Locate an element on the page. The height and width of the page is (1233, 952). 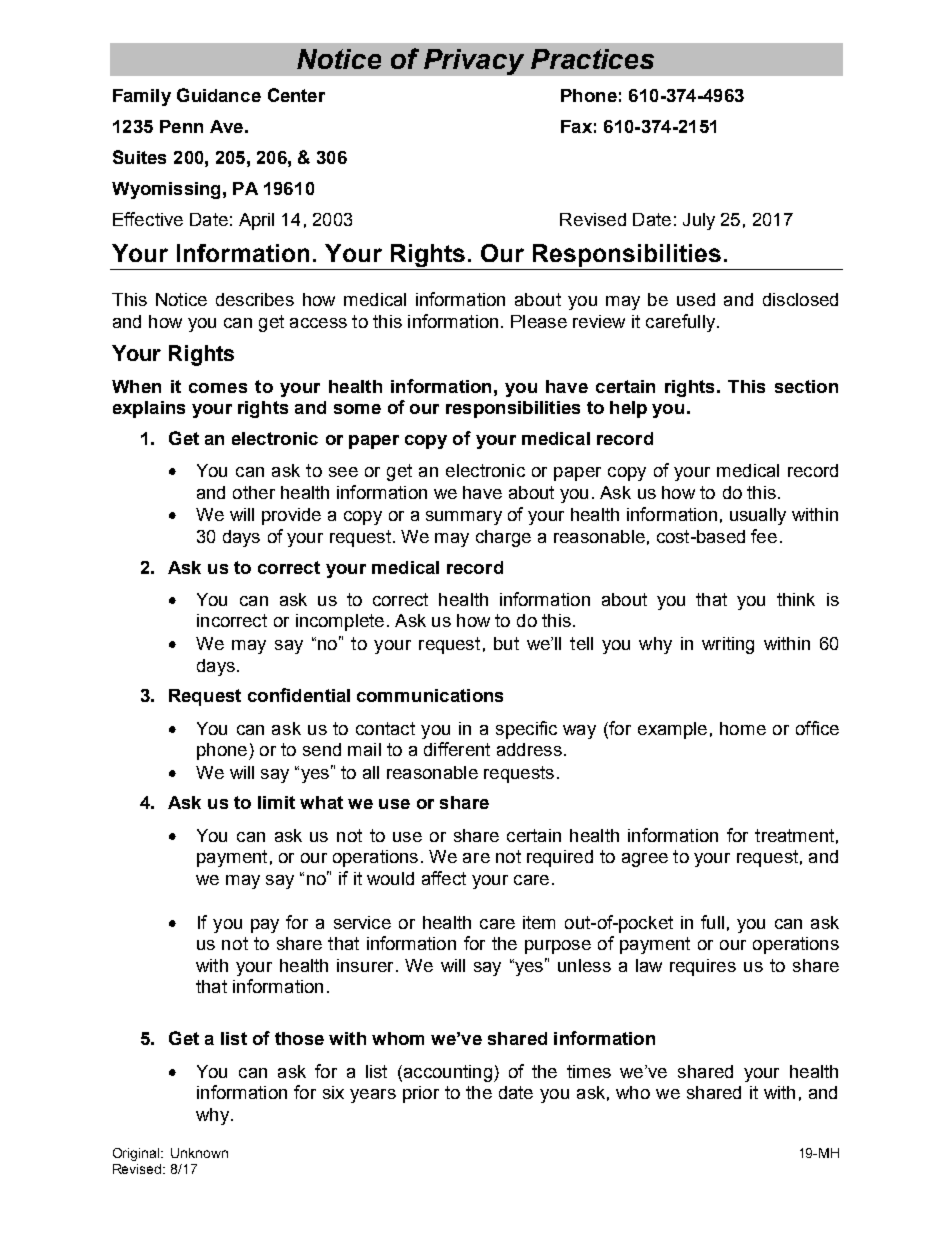
affect is located at coordinates (444, 878).
